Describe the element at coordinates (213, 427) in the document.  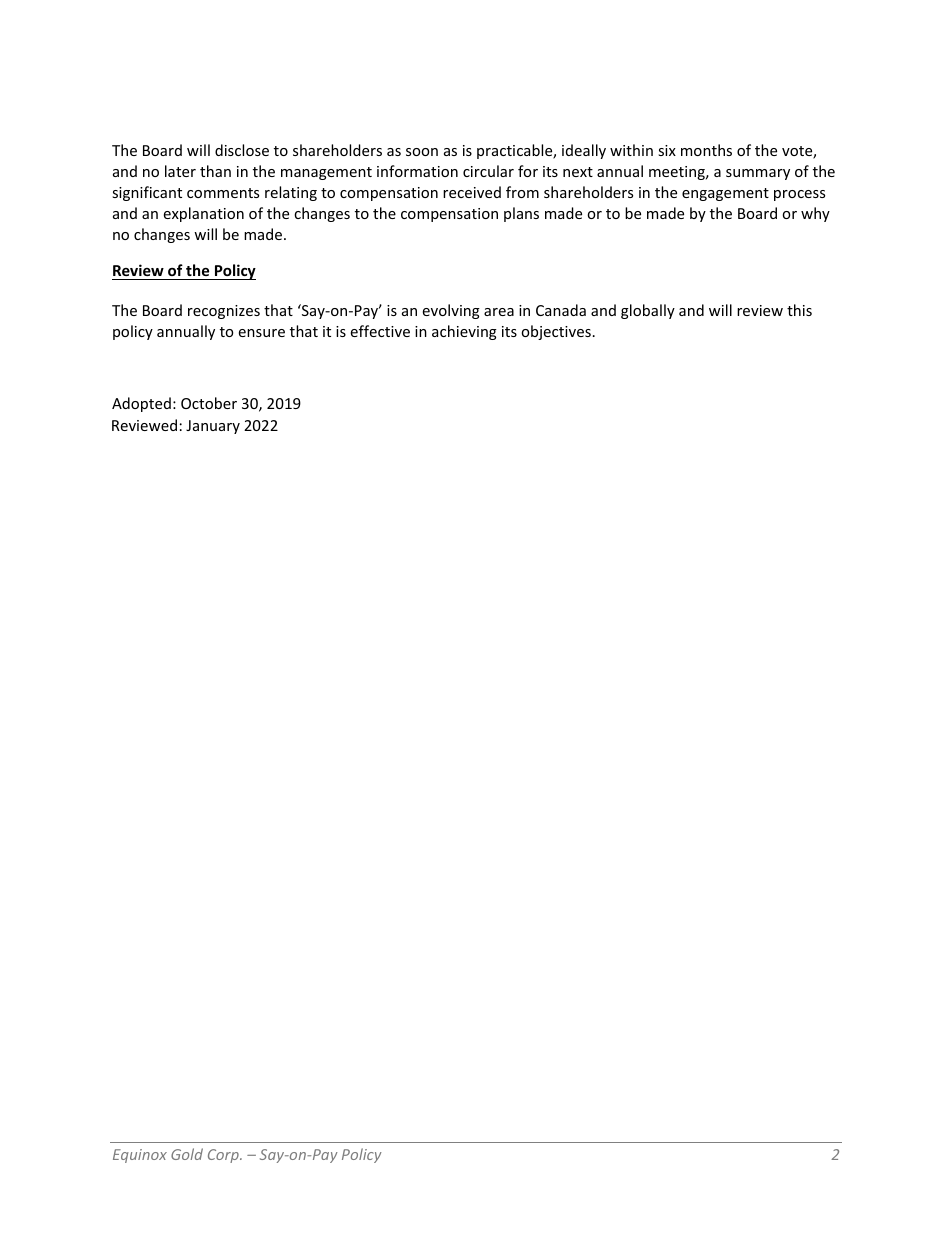
I see `January` at that location.
